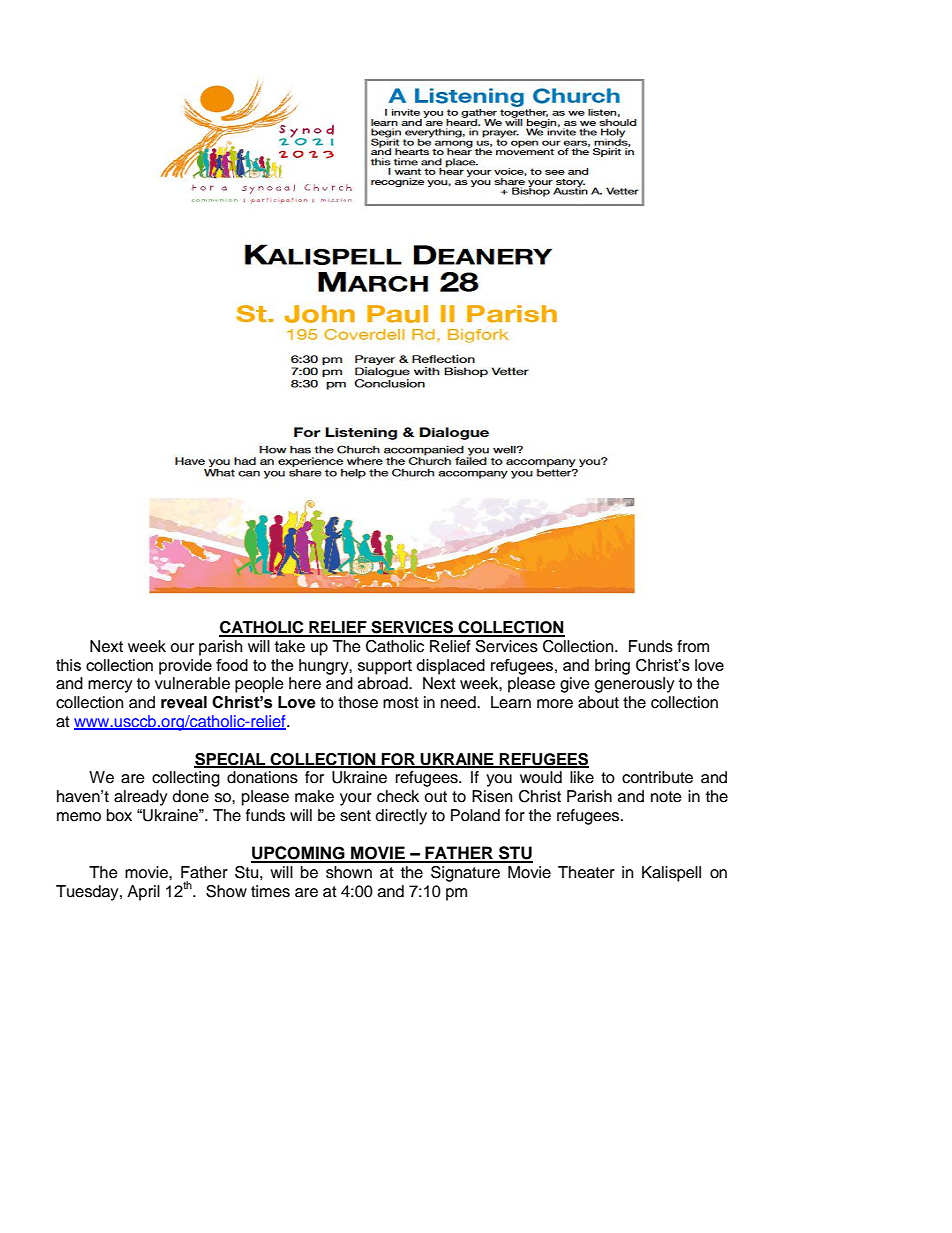 The width and height of the screenshot is (952, 1233). Describe the element at coordinates (355, 816) in the screenshot. I see `sent` at that location.
